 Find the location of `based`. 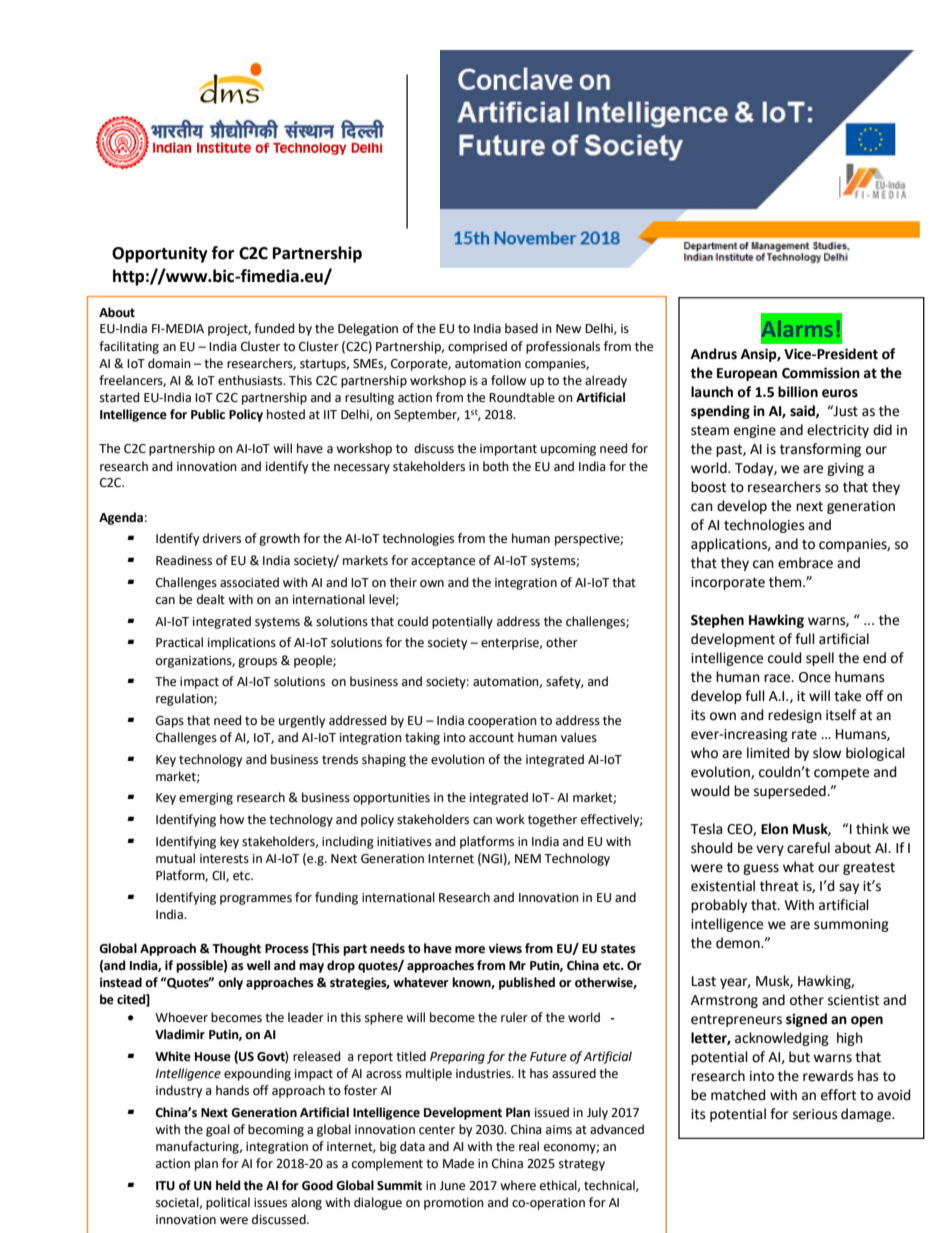

based is located at coordinates (521, 328).
